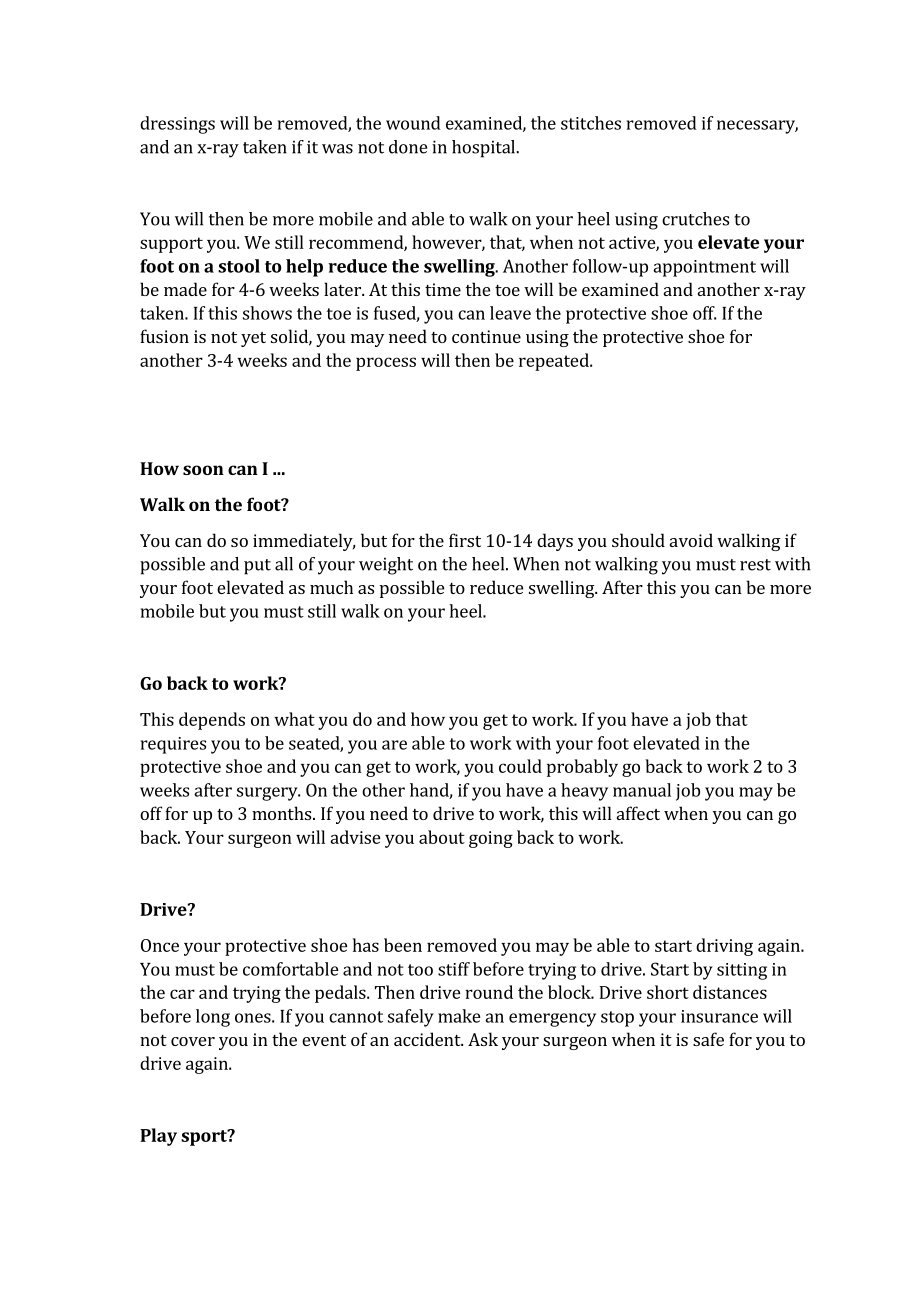 The image size is (924, 1308). Describe the element at coordinates (719, 1016) in the screenshot. I see `insurance` at that location.
